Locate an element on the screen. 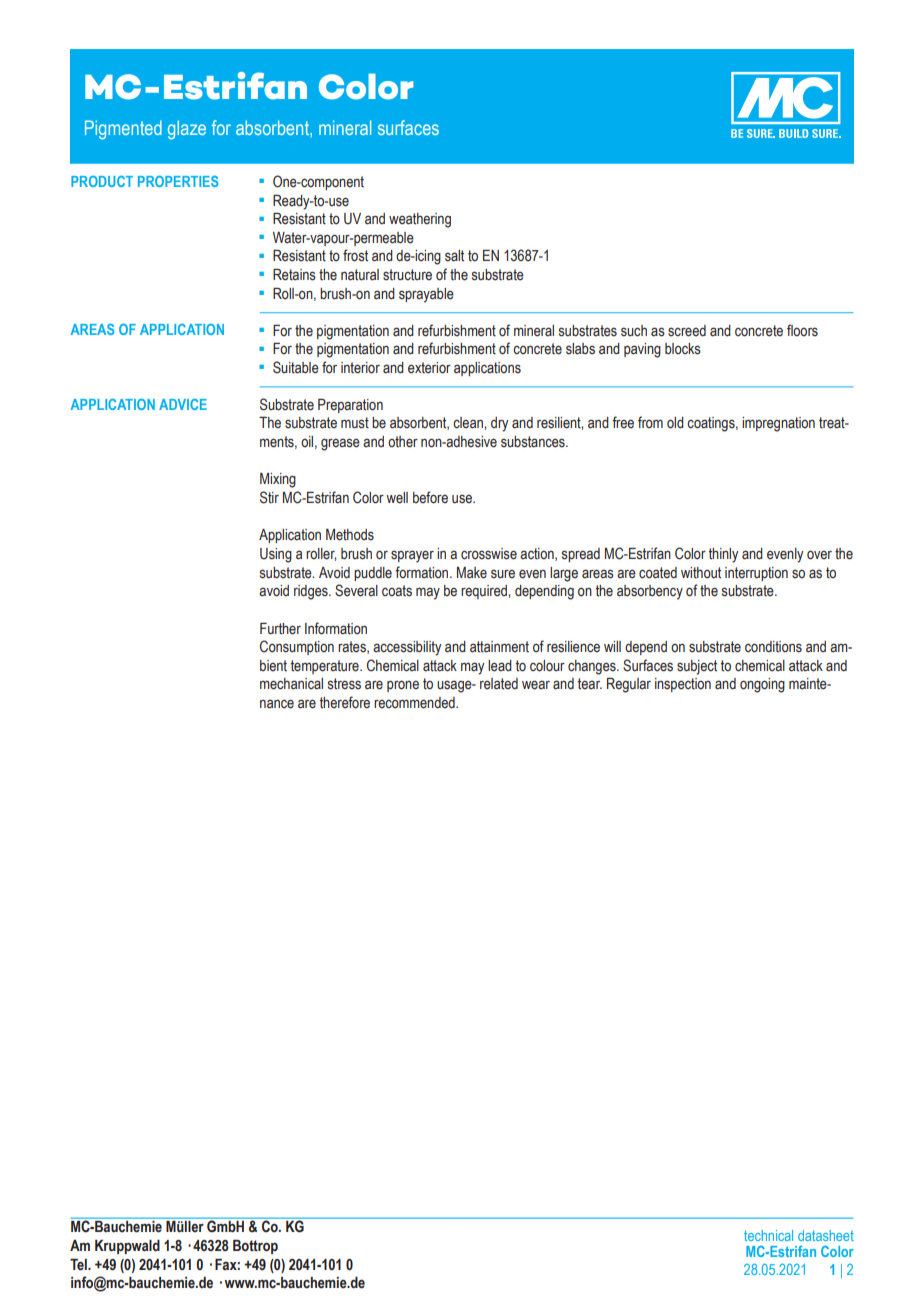 The image size is (924, 1308). PROPERTIES is located at coordinates (178, 181).
